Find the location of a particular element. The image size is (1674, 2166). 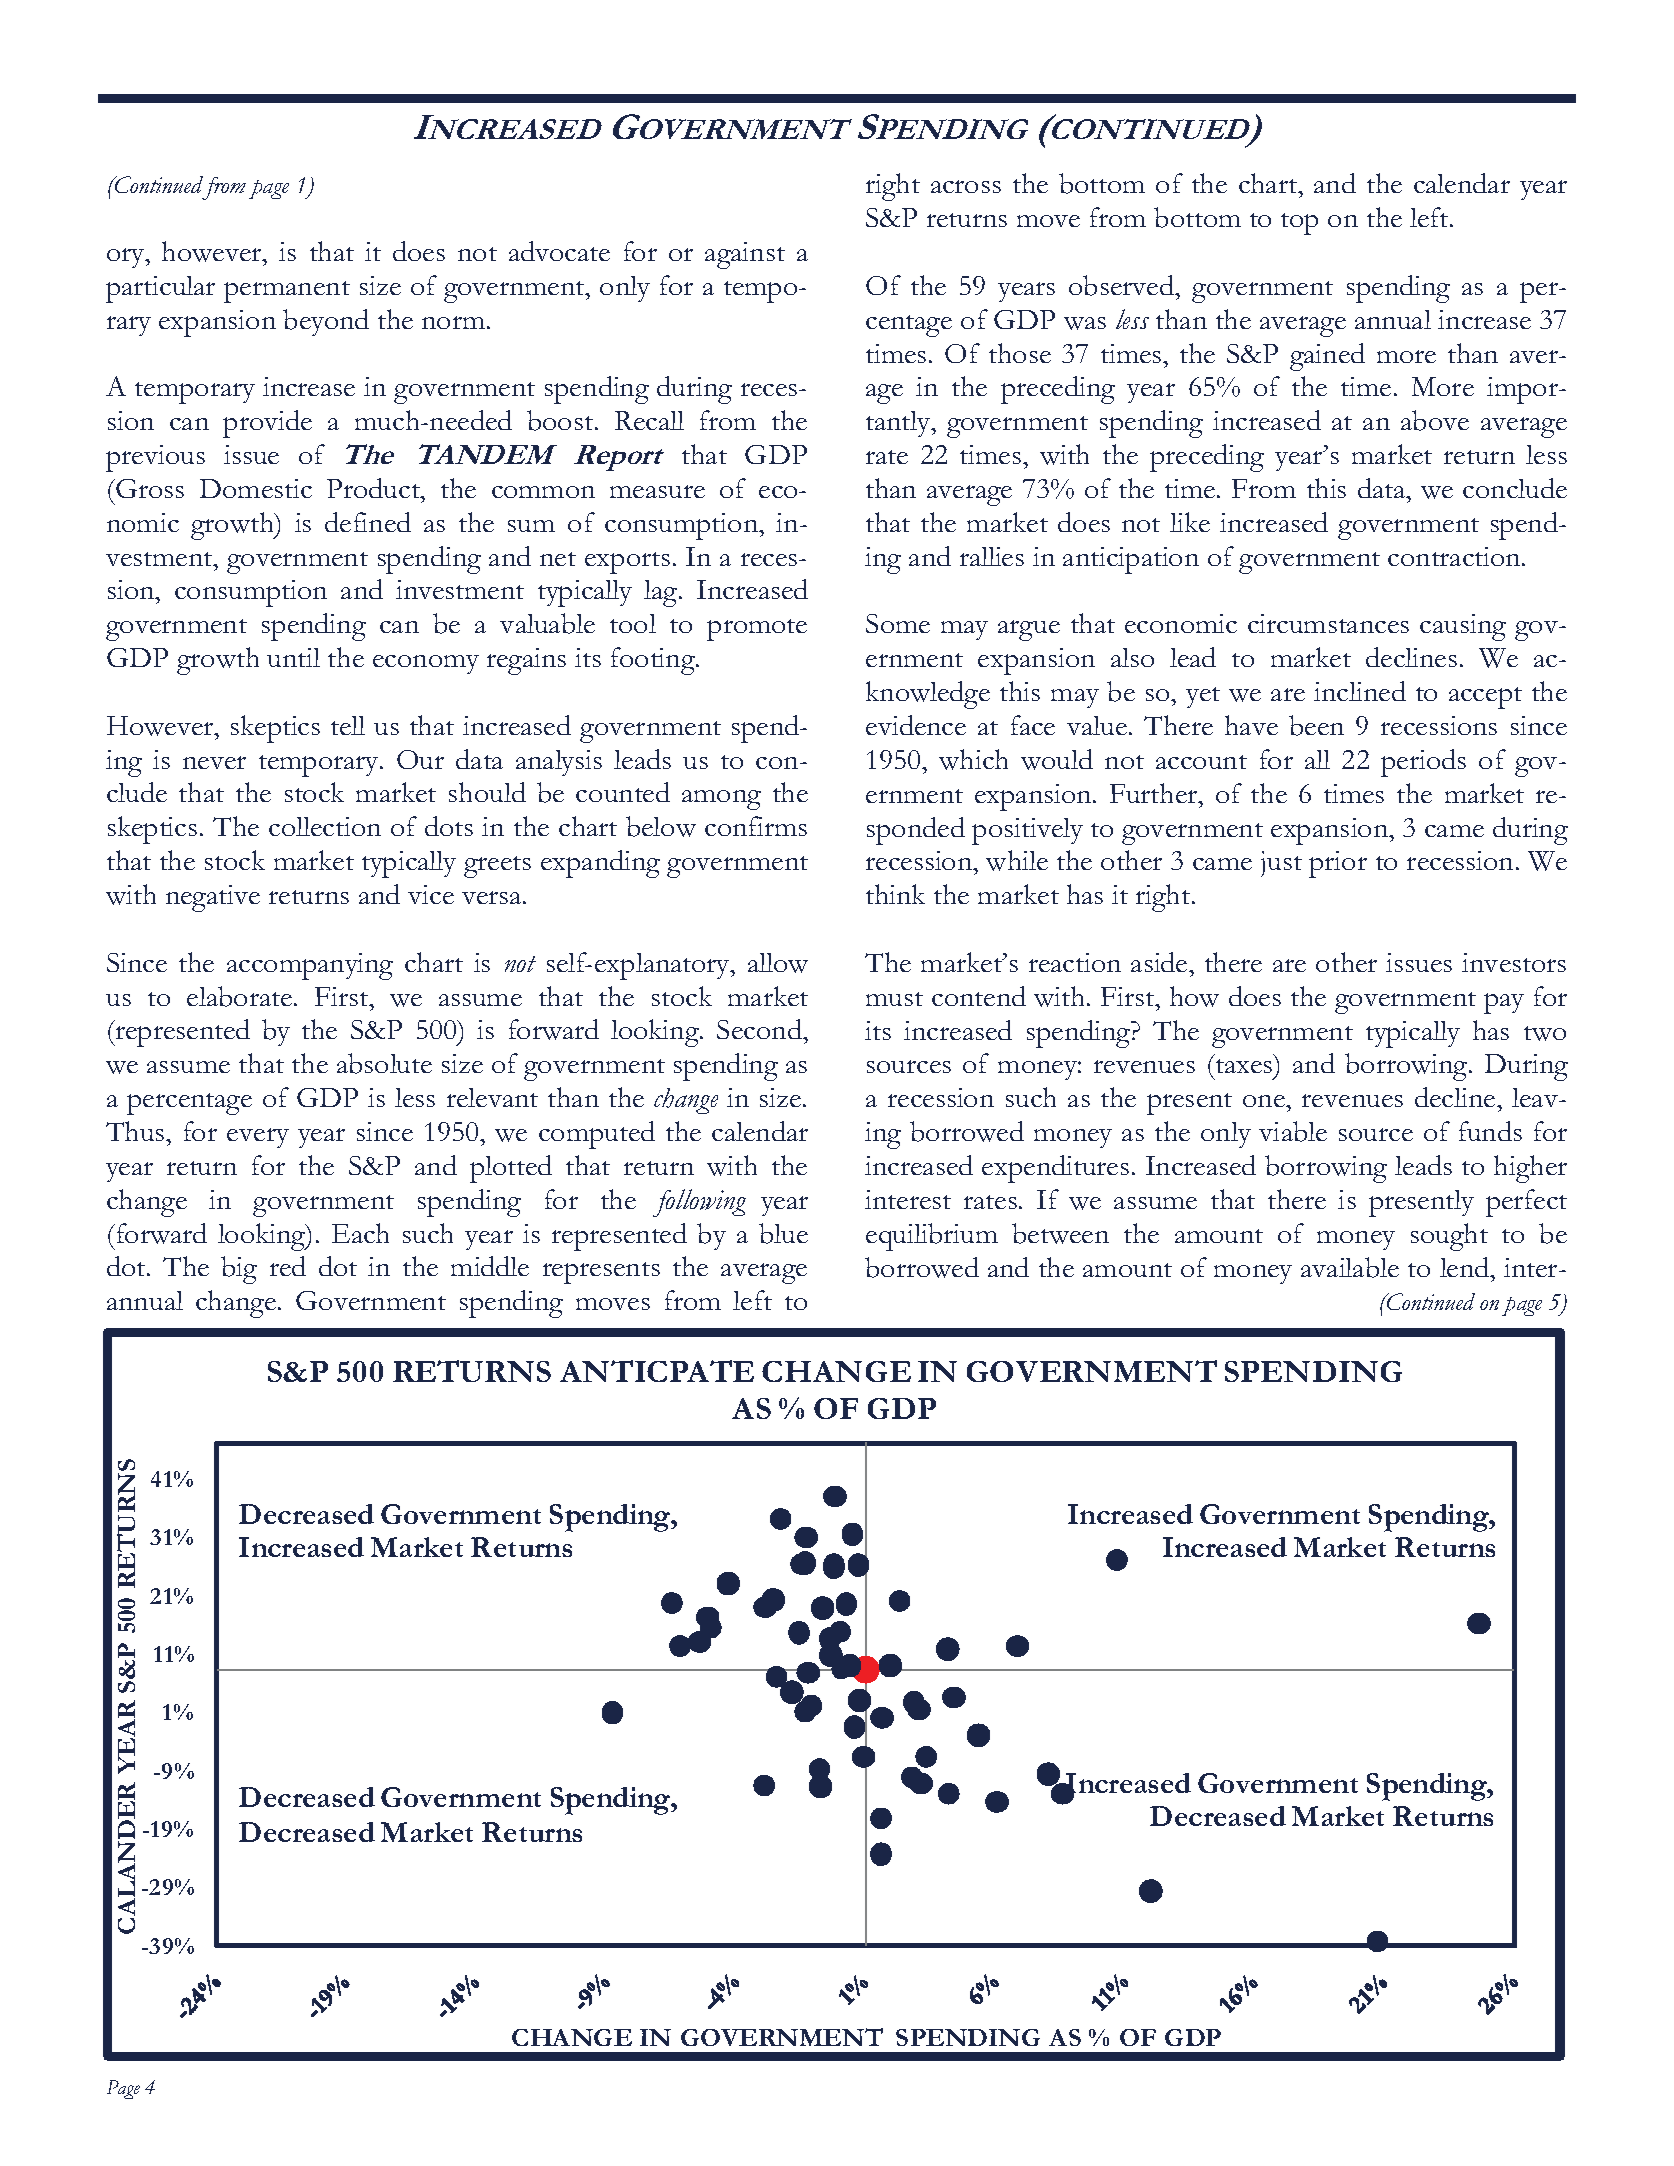

defined is located at coordinates (368, 522).
